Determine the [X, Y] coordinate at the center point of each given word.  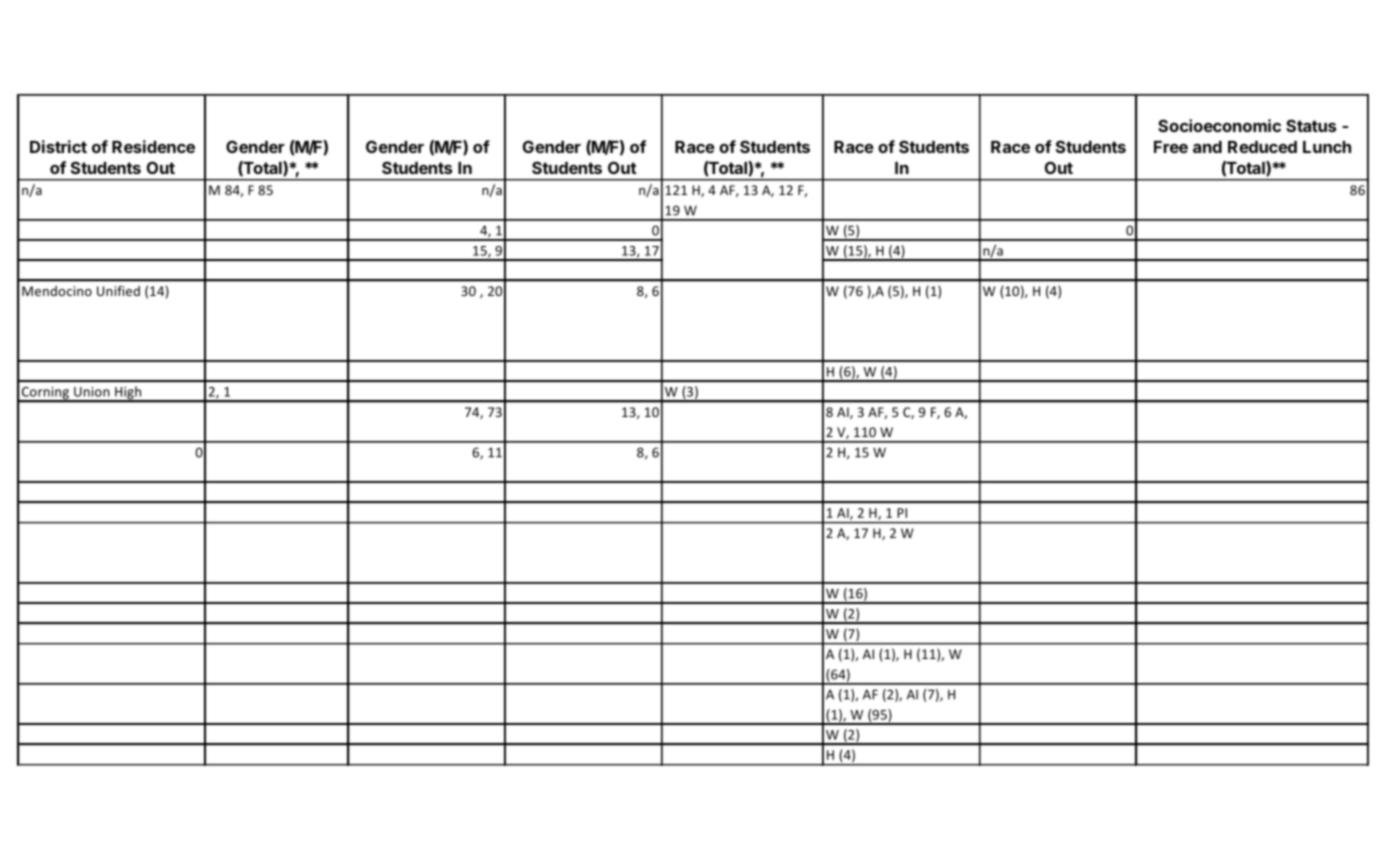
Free [1171, 147]
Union [92, 392]
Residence [153, 146]
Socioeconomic [1219, 125]
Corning [45, 394]
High [128, 394]
